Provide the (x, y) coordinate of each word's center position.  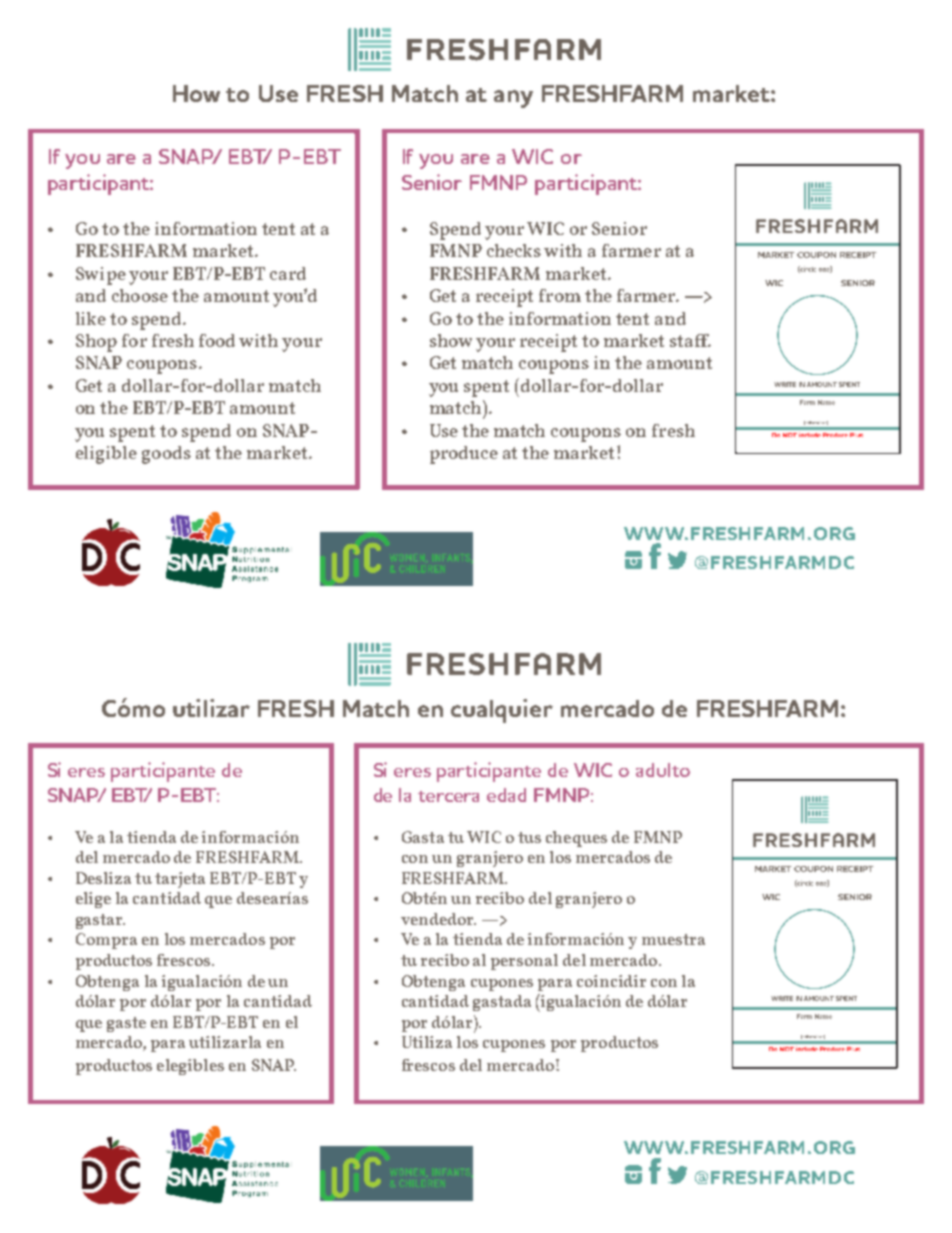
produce (464, 455)
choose (140, 295)
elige (93, 900)
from (560, 295)
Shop (96, 343)
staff (690, 340)
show (451, 340)
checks (514, 250)
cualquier (502, 711)
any (513, 99)
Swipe (101, 276)
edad (506, 795)
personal (524, 962)
